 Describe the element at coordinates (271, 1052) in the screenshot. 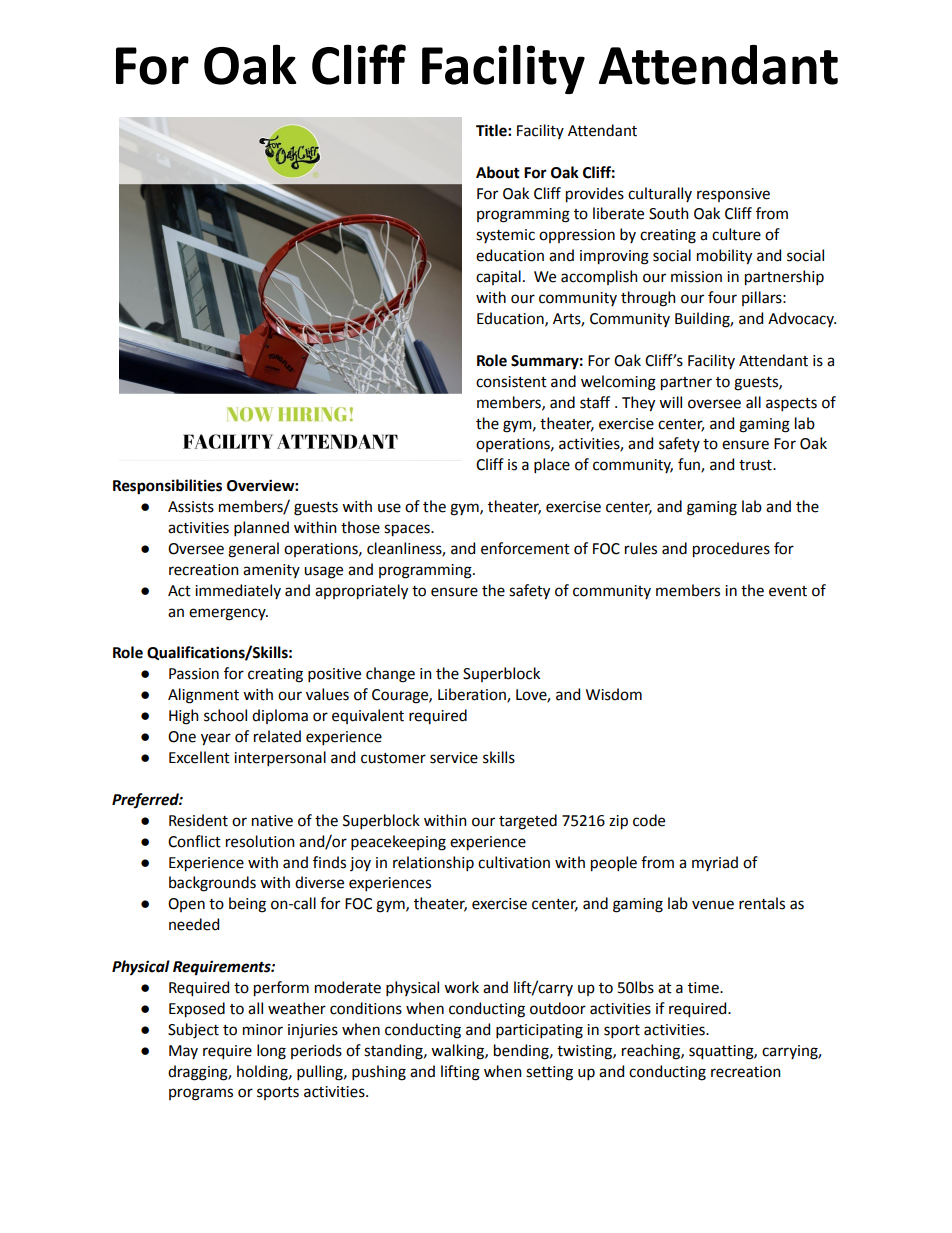

I see `long` at that location.
